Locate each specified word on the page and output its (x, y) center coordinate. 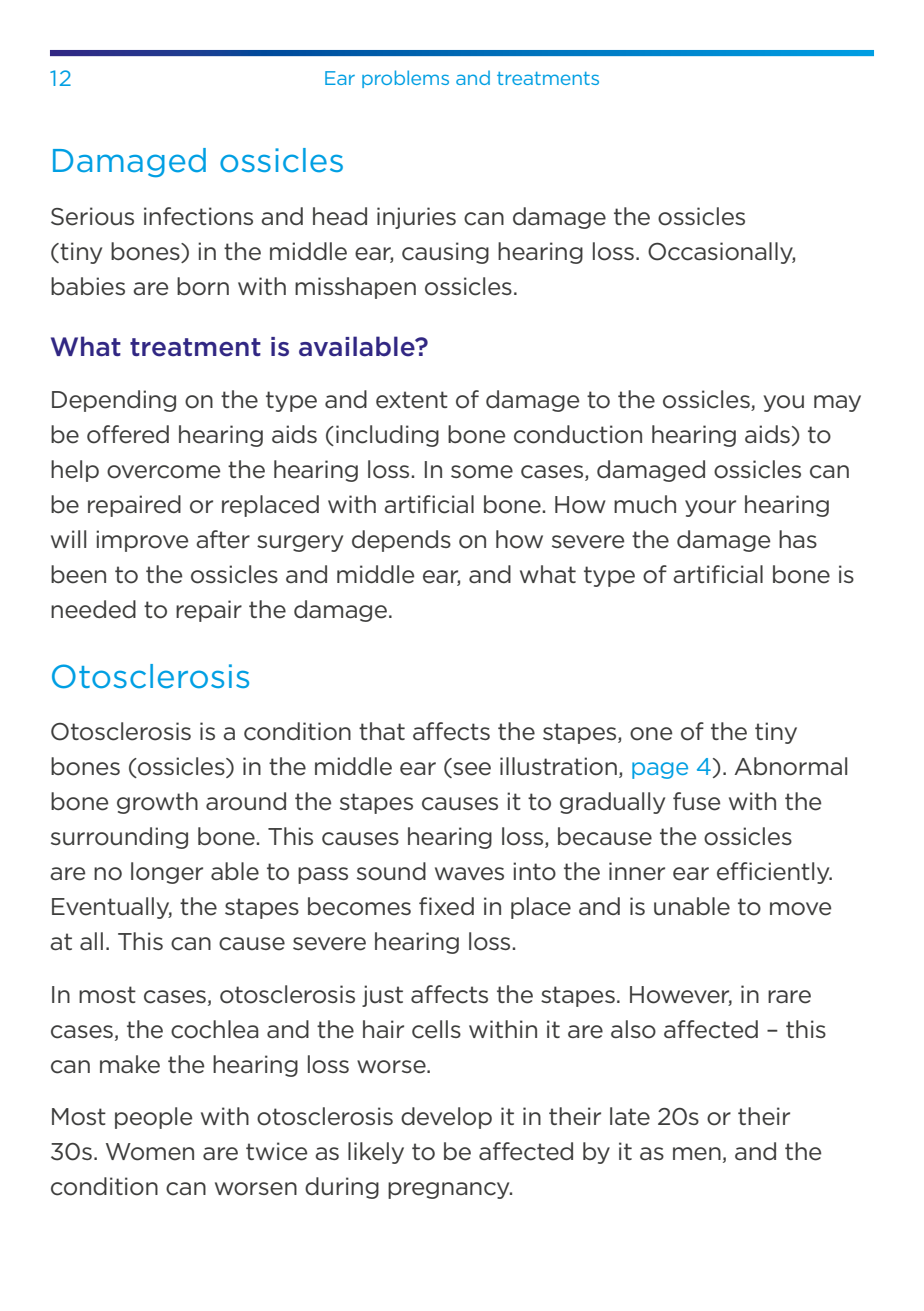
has (798, 539)
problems (405, 79)
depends (401, 541)
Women (150, 1152)
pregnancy (450, 1190)
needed (93, 609)
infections (198, 216)
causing (445, 253)
